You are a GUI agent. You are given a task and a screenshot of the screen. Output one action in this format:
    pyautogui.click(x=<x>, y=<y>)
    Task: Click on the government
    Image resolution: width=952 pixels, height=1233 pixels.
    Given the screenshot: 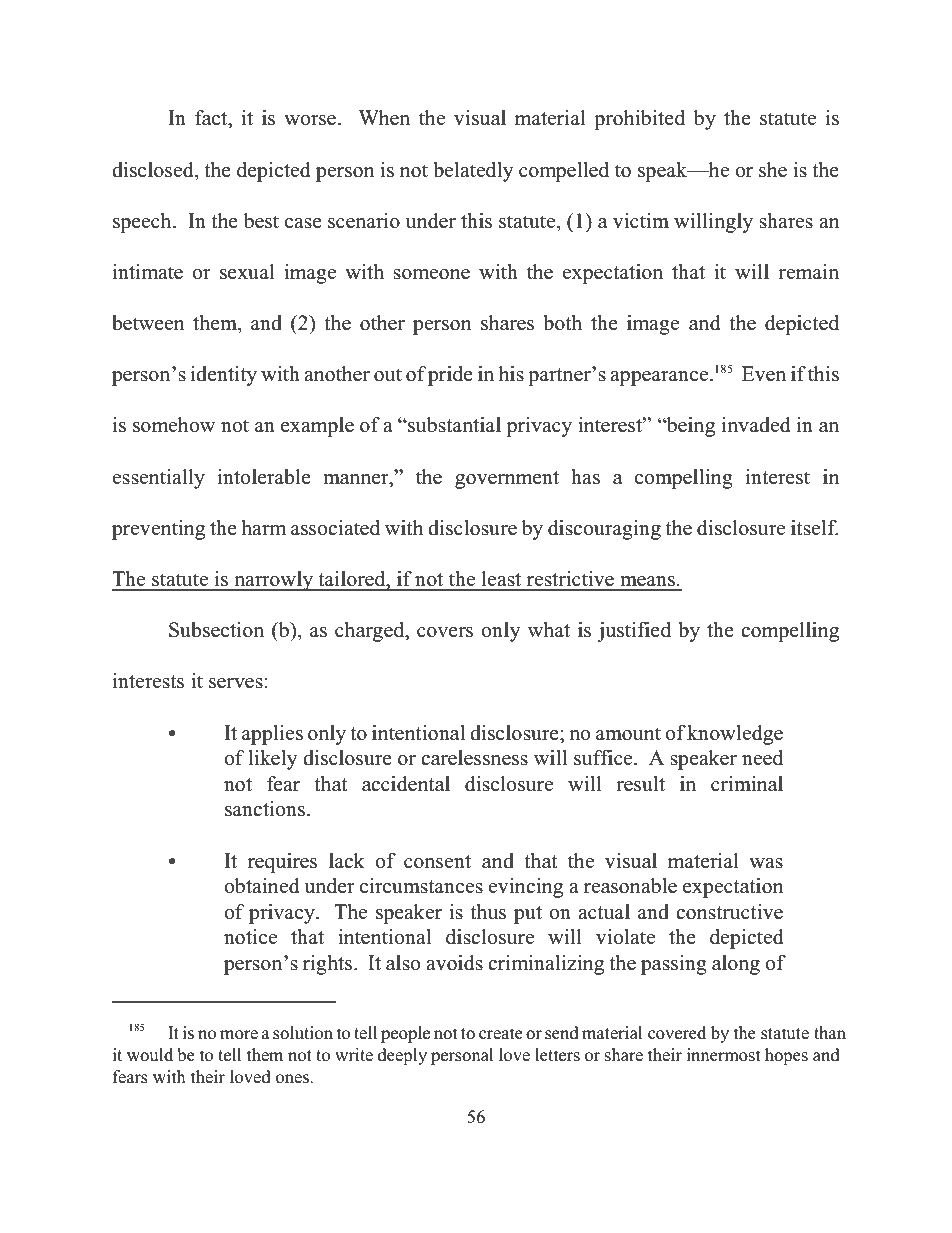 What is the action you would take?
    pyautogui.click(x=507, y=480)
